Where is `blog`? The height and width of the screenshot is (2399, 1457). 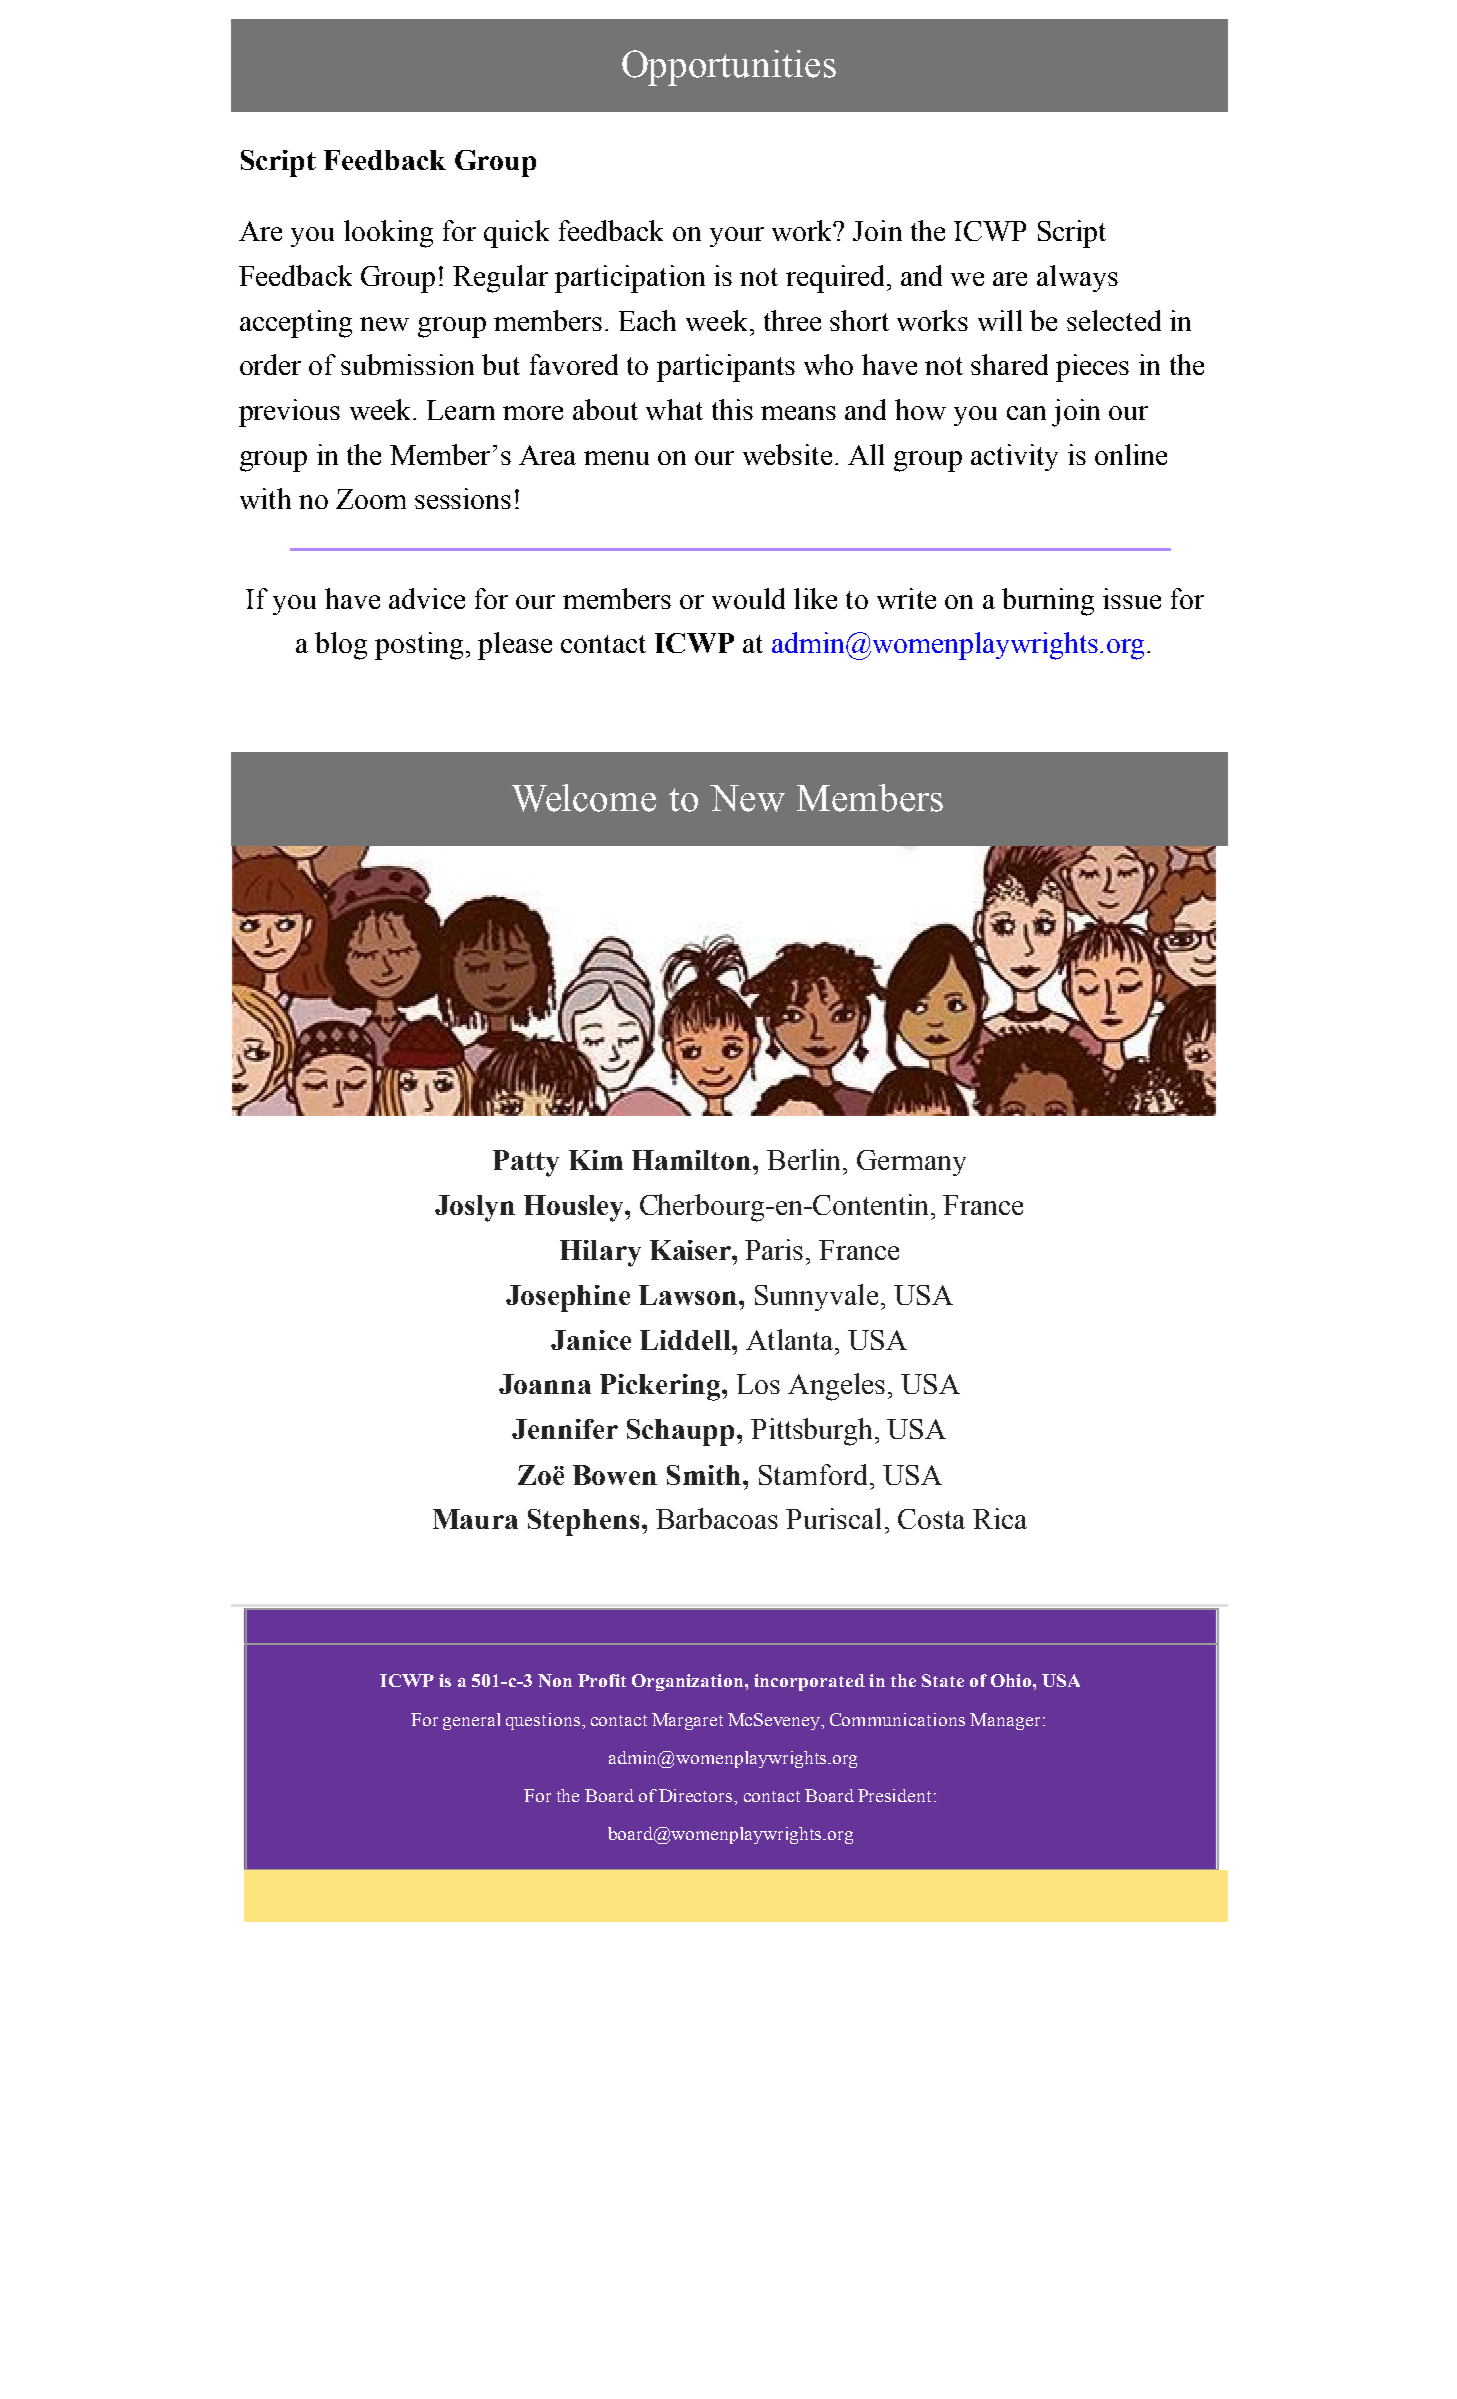 blog is located at coordinates (341, 646).
